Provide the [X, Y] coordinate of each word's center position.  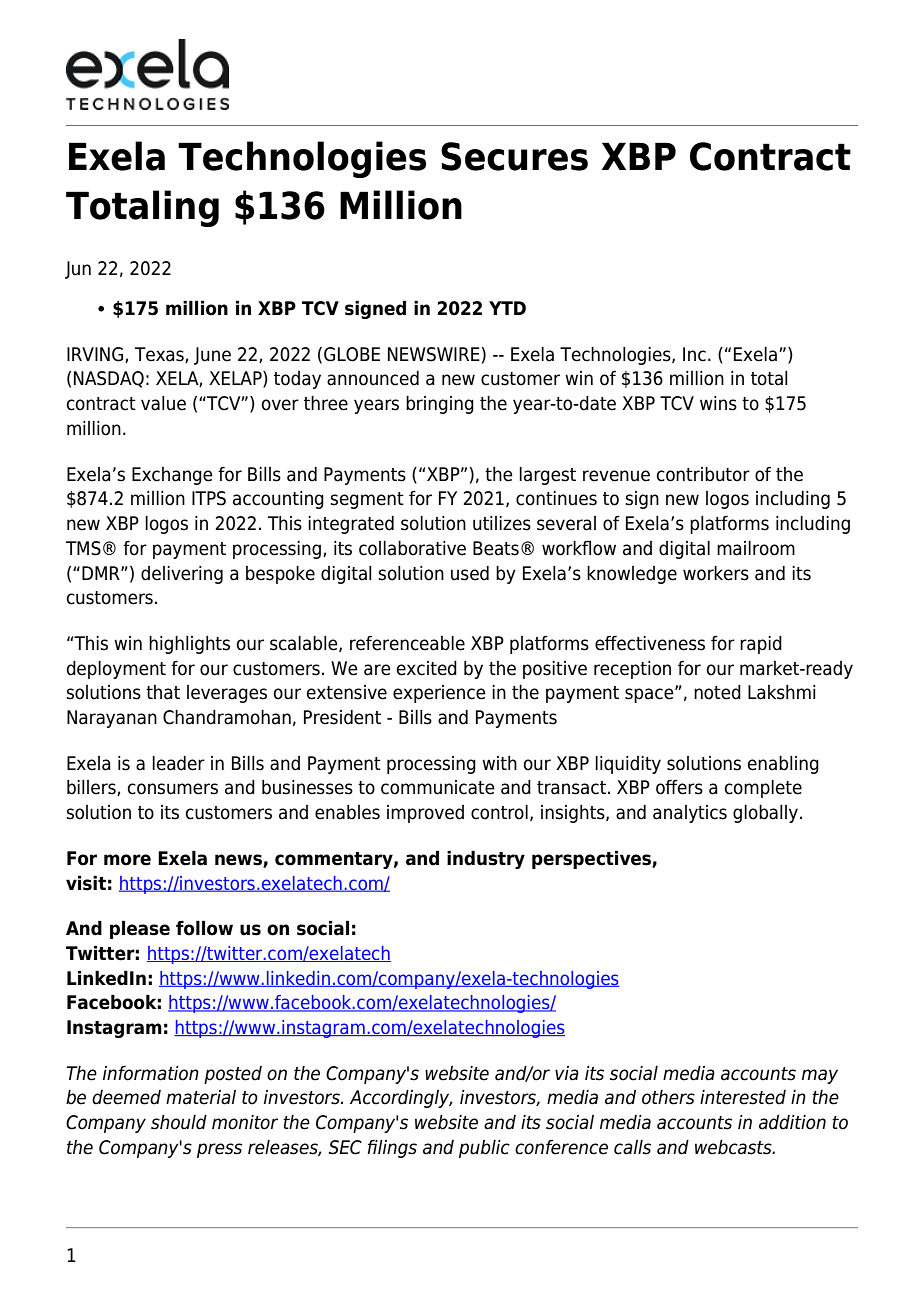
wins [718, 403]
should [179, 1122]
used [470, 573]
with [499, 763]
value [163, 403]
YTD [507, 308]
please [140, 929]
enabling [783, 765]
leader [178, 763]
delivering [182, 575]
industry [486, 859]
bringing [440, 405]
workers [716, 573]
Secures [514, 156]
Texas [160, 355]
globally [765, 814]
